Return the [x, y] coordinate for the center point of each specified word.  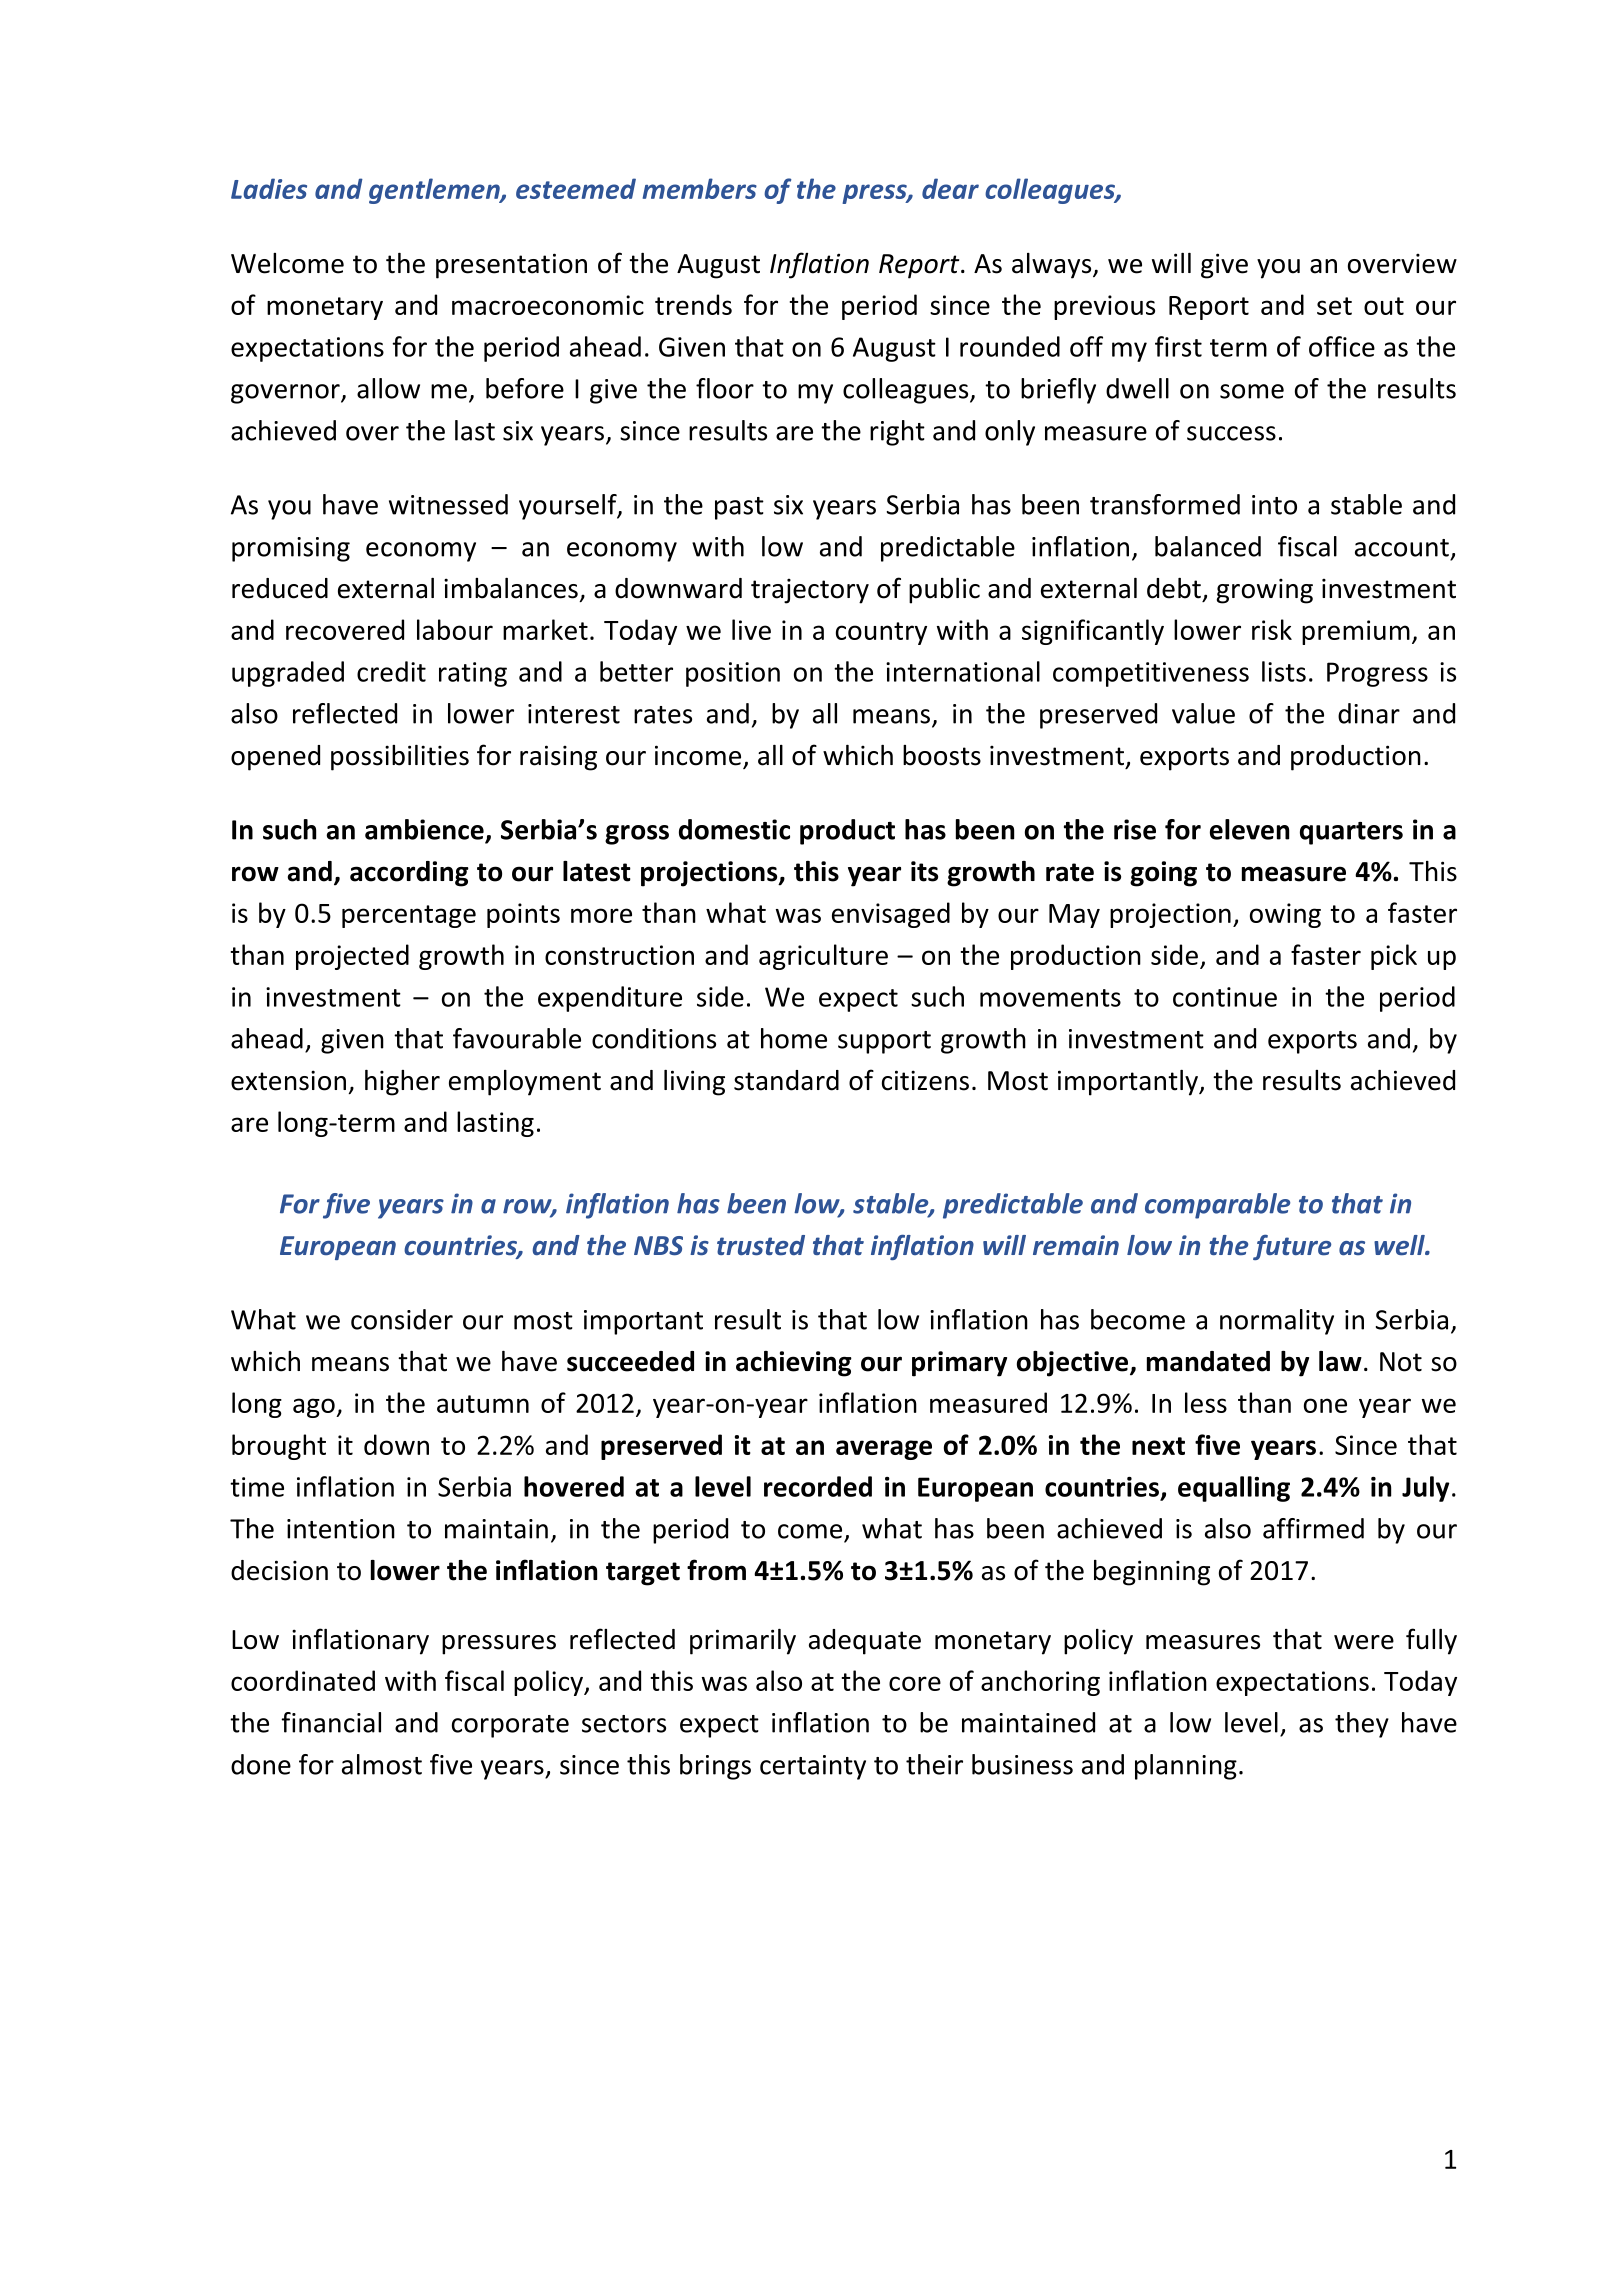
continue [1225, 997]
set [1334, 306]
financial [331, 1722]
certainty [813, 1767]
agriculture [823, 957]
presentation [511, 266]
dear [950, 188]
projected [352, 957]
